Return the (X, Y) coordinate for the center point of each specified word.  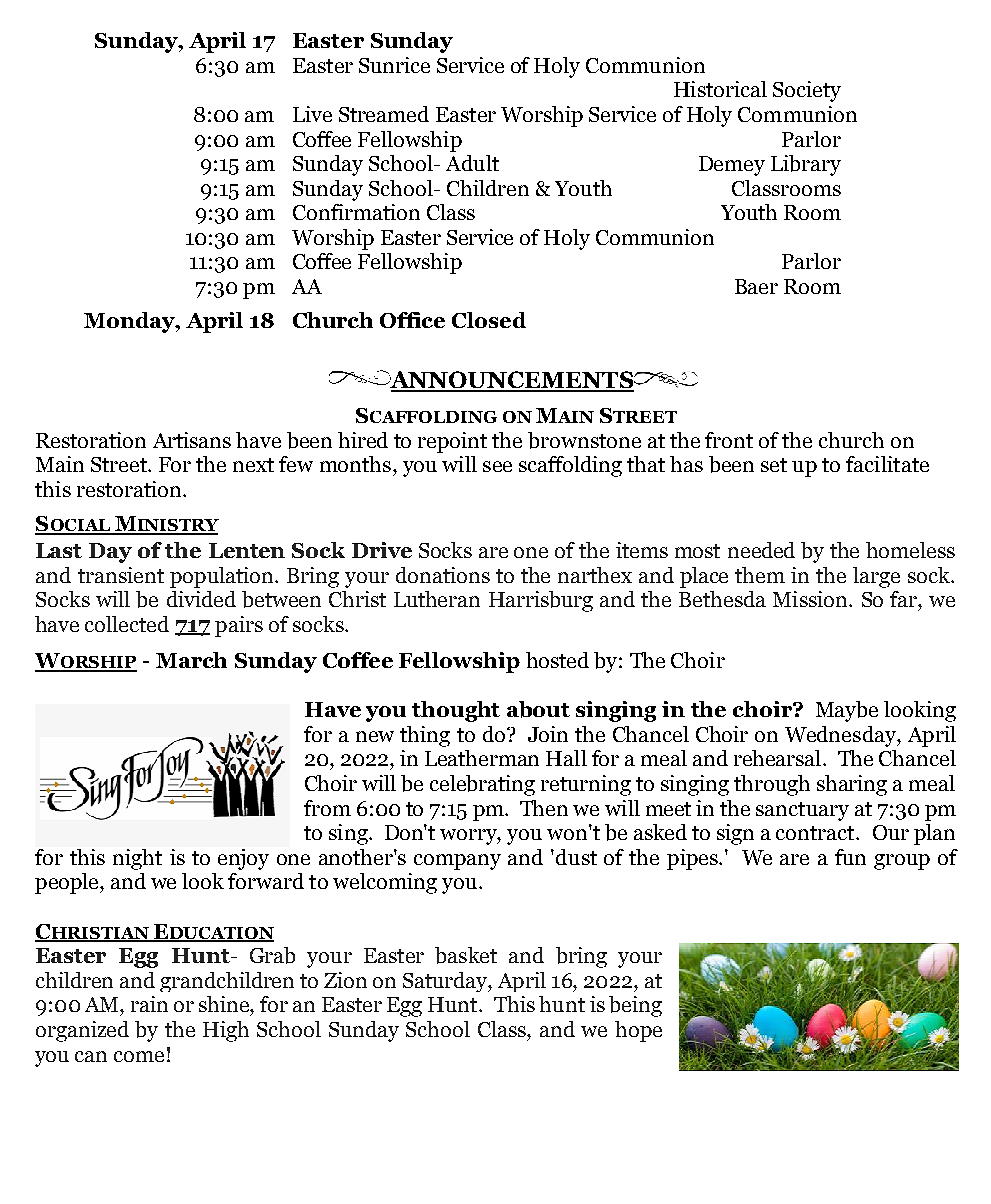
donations (443, 575)
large (876, 577)
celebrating (482, 785)
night (137, 859)
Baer (756, 286)
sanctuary (802, 811)
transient (121, 575)
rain (149, 1004)
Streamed (384, 114)
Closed (489, 320)
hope (638, 1031)
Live (312, 114)
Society (807, 91)
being (635, 1006)
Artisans (192, 440)
